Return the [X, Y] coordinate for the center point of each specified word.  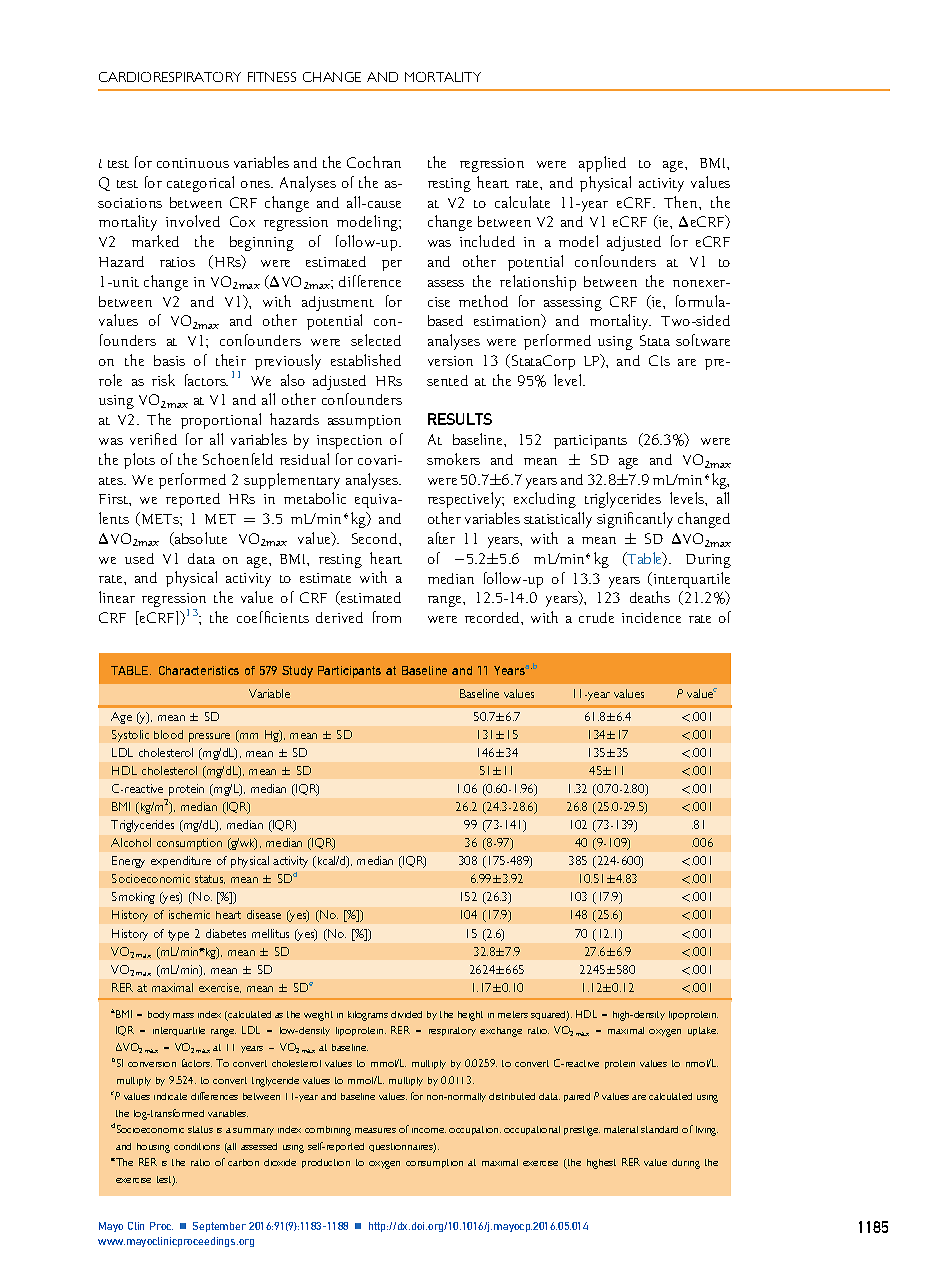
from [387, 617]
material [621, 1129]
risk [163, 380]
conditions [197, 1146]
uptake [703, 1031]
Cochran [374, 162]
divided [406, 1014]
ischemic [189, 914]
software [703, 340]
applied [602, 164]
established [366, 360]
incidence [651, 617]
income [429, 1130]
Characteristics [199, 670]
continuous [193, 163]
